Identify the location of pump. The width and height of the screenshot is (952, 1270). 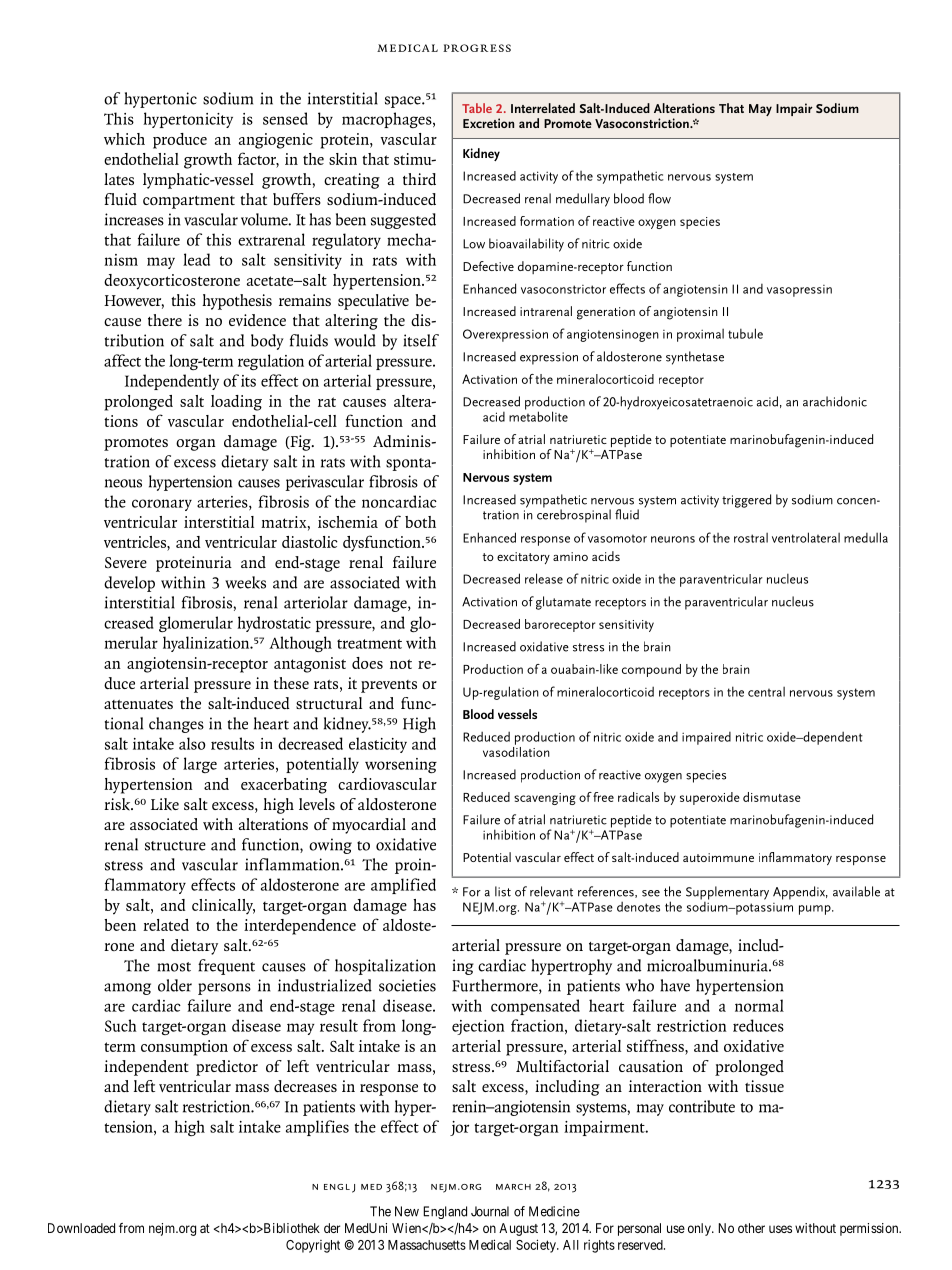
(816, 910).
